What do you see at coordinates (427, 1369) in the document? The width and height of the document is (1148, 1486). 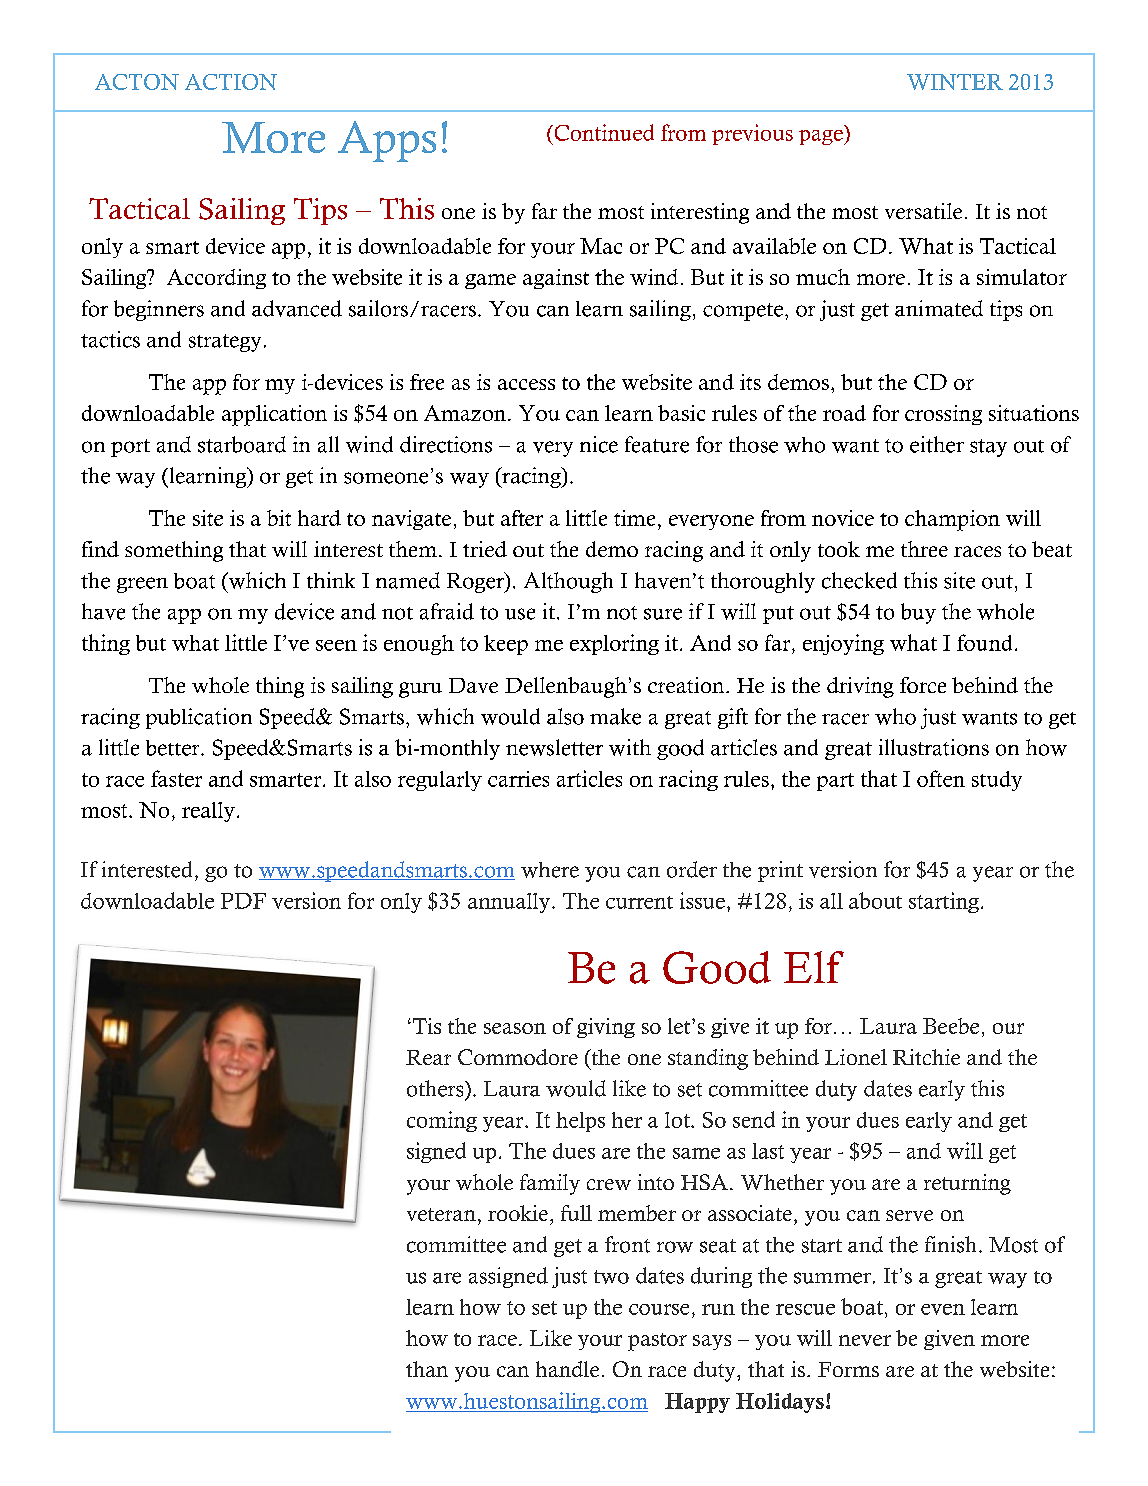 I see `than` at bounding box center [427, 1369].
